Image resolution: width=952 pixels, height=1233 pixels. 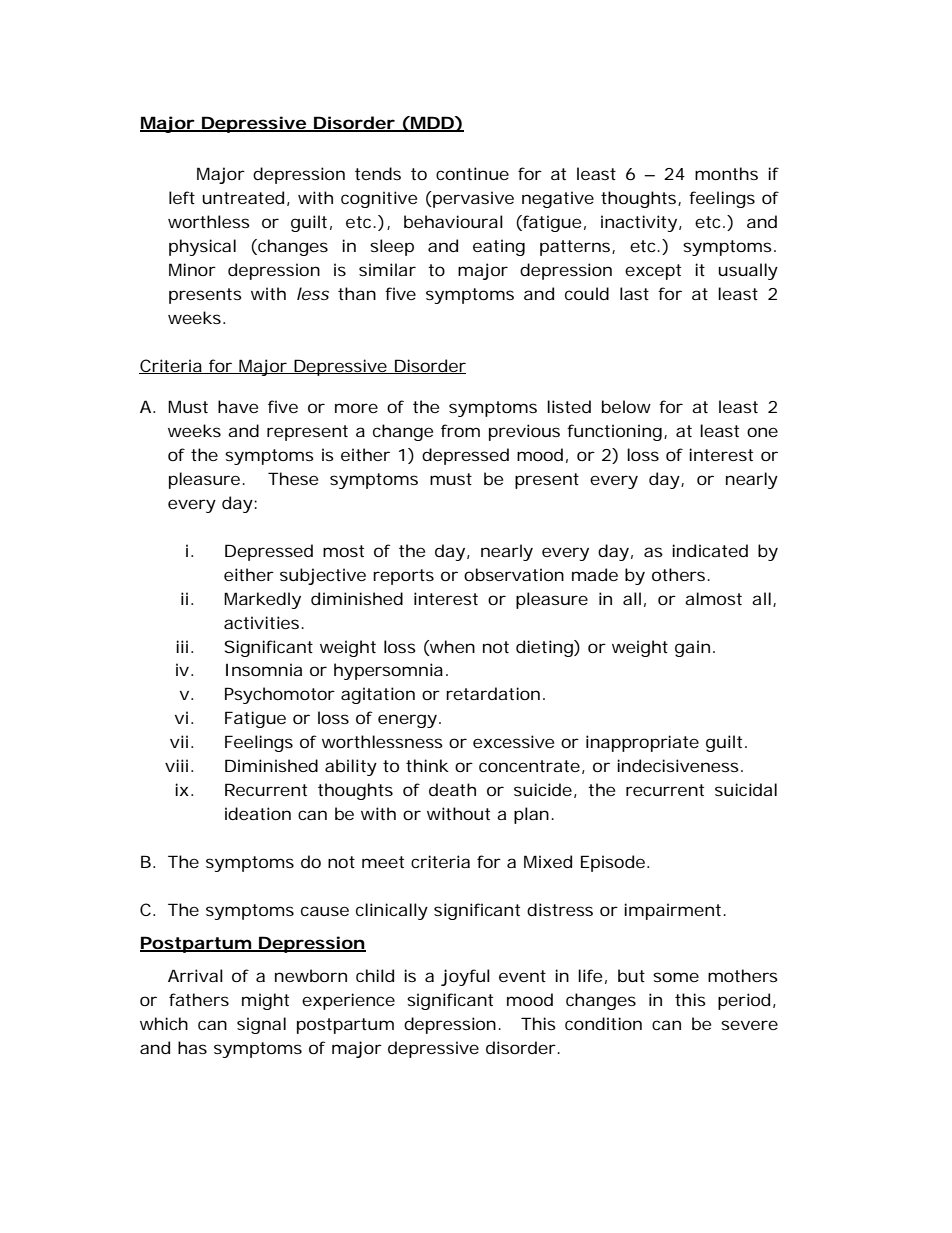 What do you see at coordinates (472, 199) in the page?
I see `pervasive` at bounding box center [472, 199].
